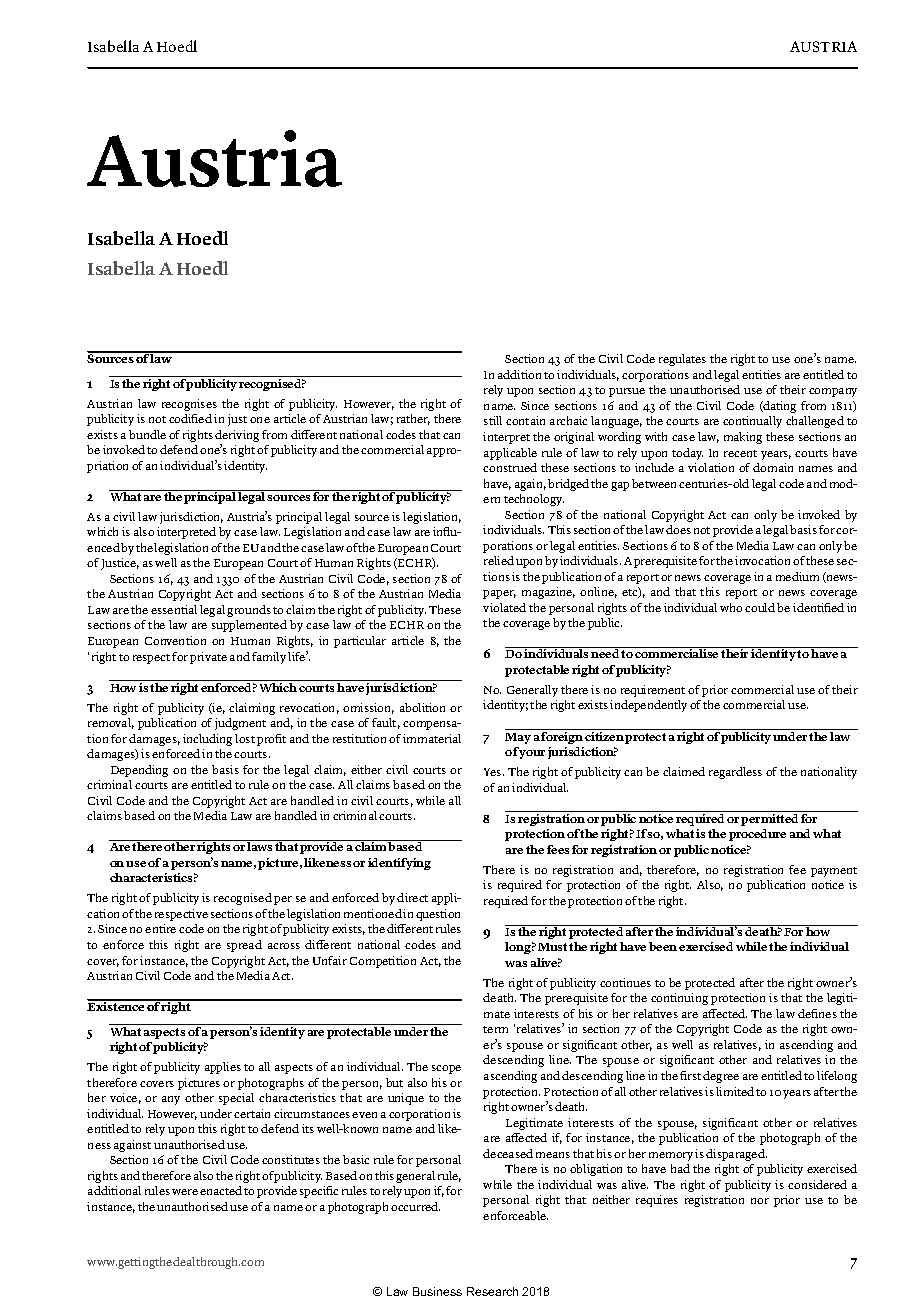  I want to click on term, so click(495, 1029).
